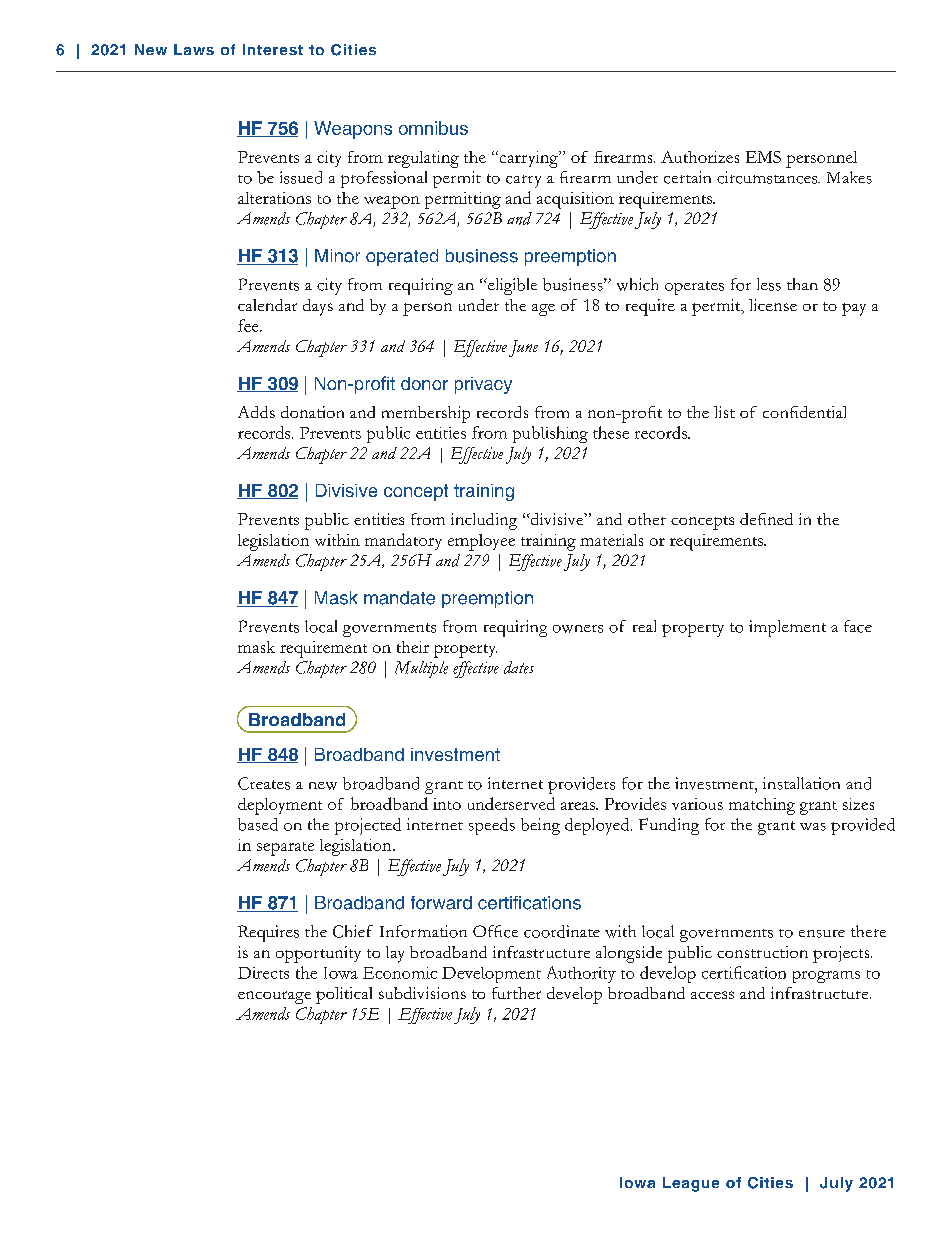 Image resolution: width=952 pixels, height=1233 pixels. I want to click on separate, so click(285, 849).
